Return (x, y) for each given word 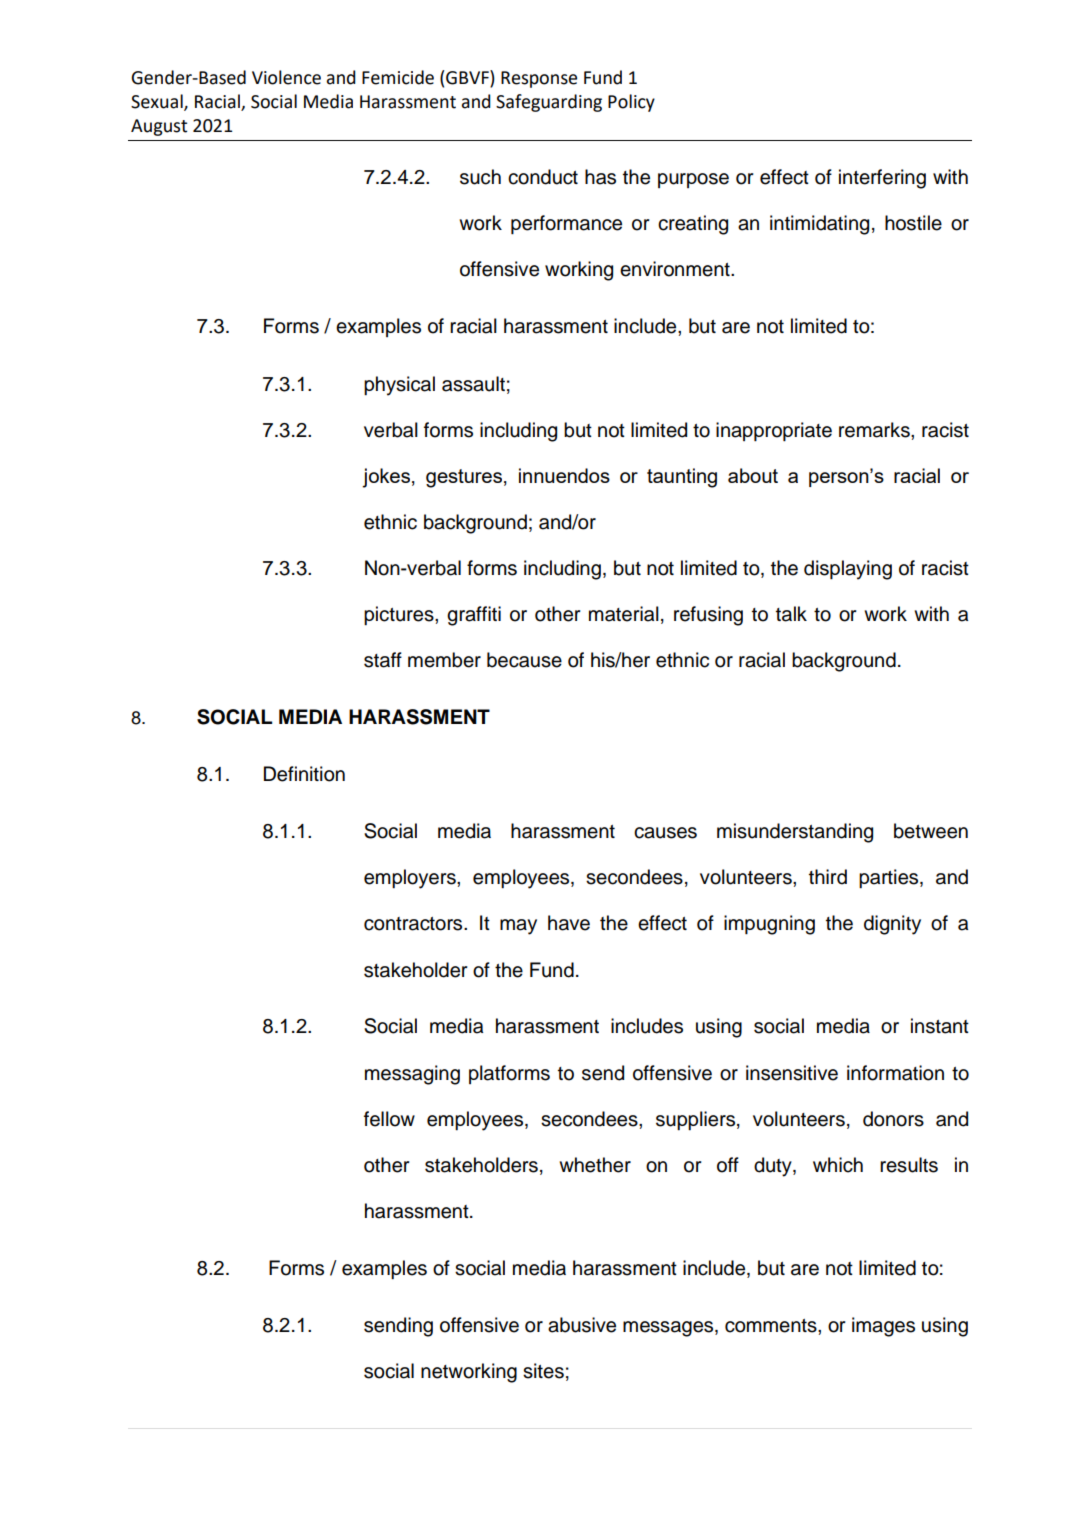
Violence (286, 77)
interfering (882, 179)
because (524, 660)
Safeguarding (549, 103)
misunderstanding (795, 833)
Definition (304, 774)
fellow (389, 1119)
